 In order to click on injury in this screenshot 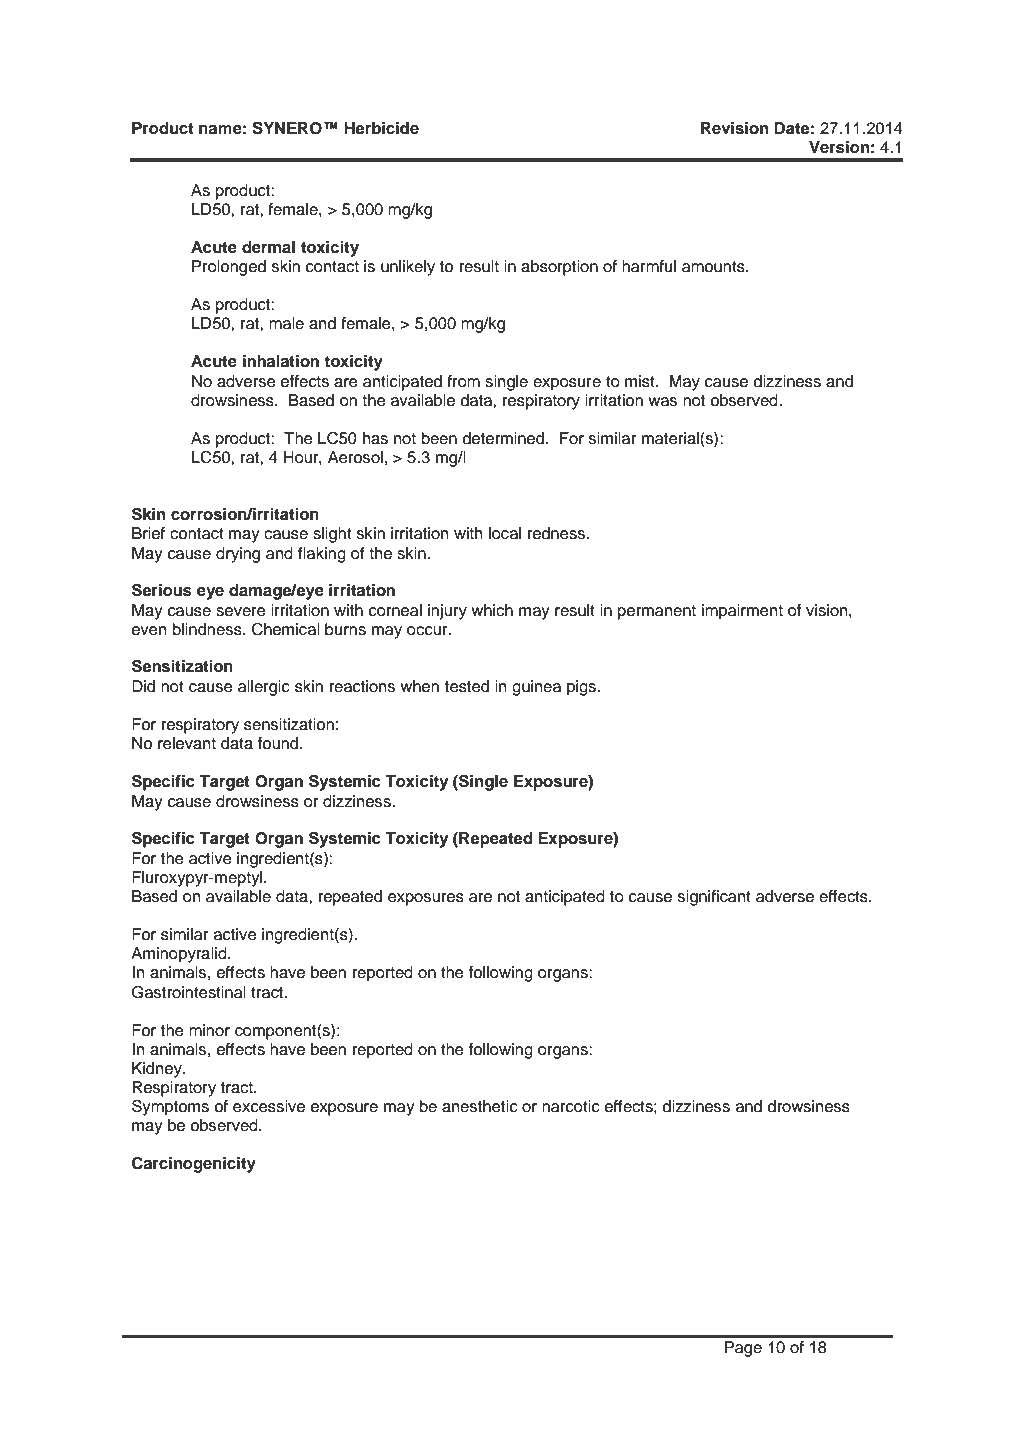, I will do `click(447, 612)`.
